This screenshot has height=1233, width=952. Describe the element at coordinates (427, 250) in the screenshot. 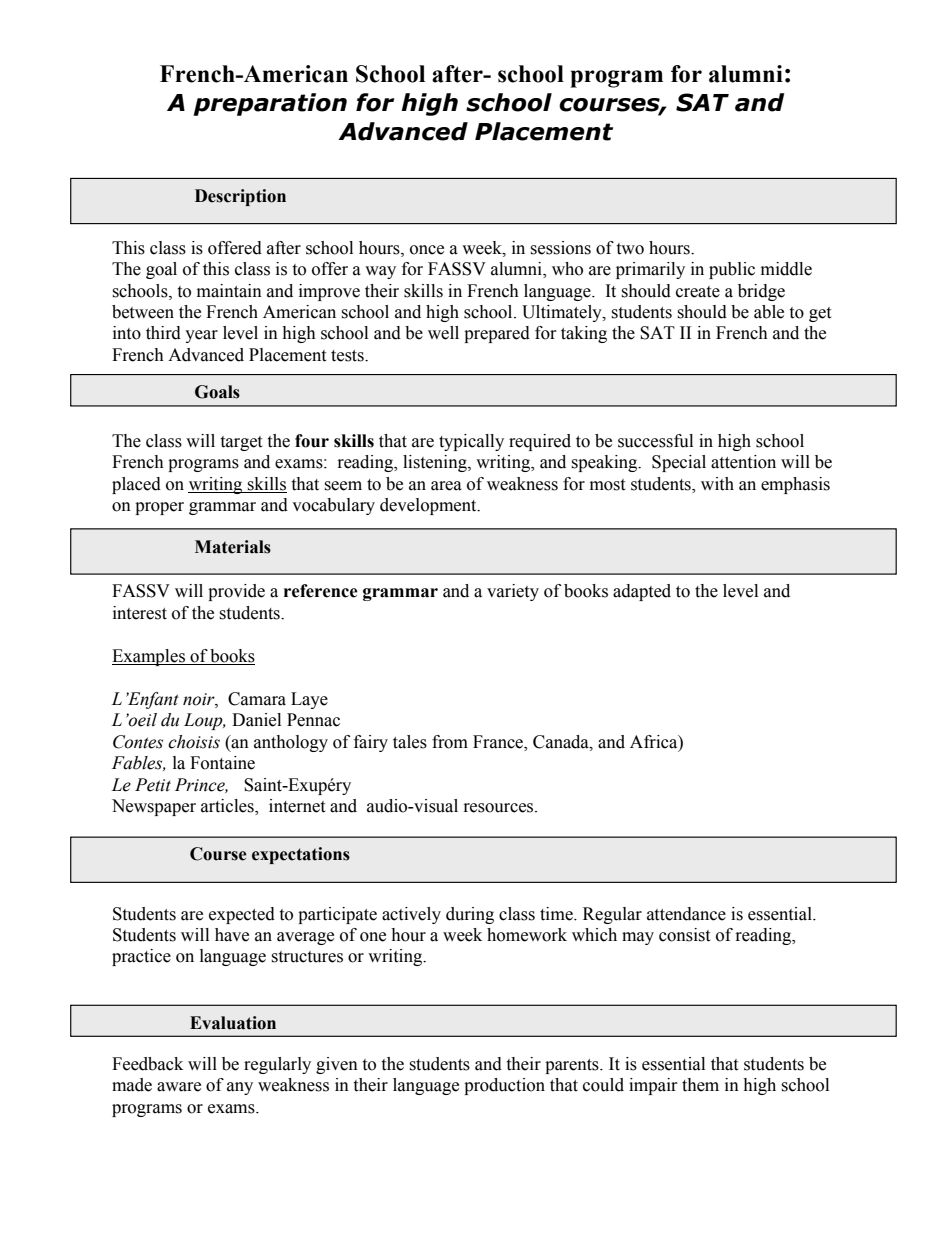

I see `once` at that location.
